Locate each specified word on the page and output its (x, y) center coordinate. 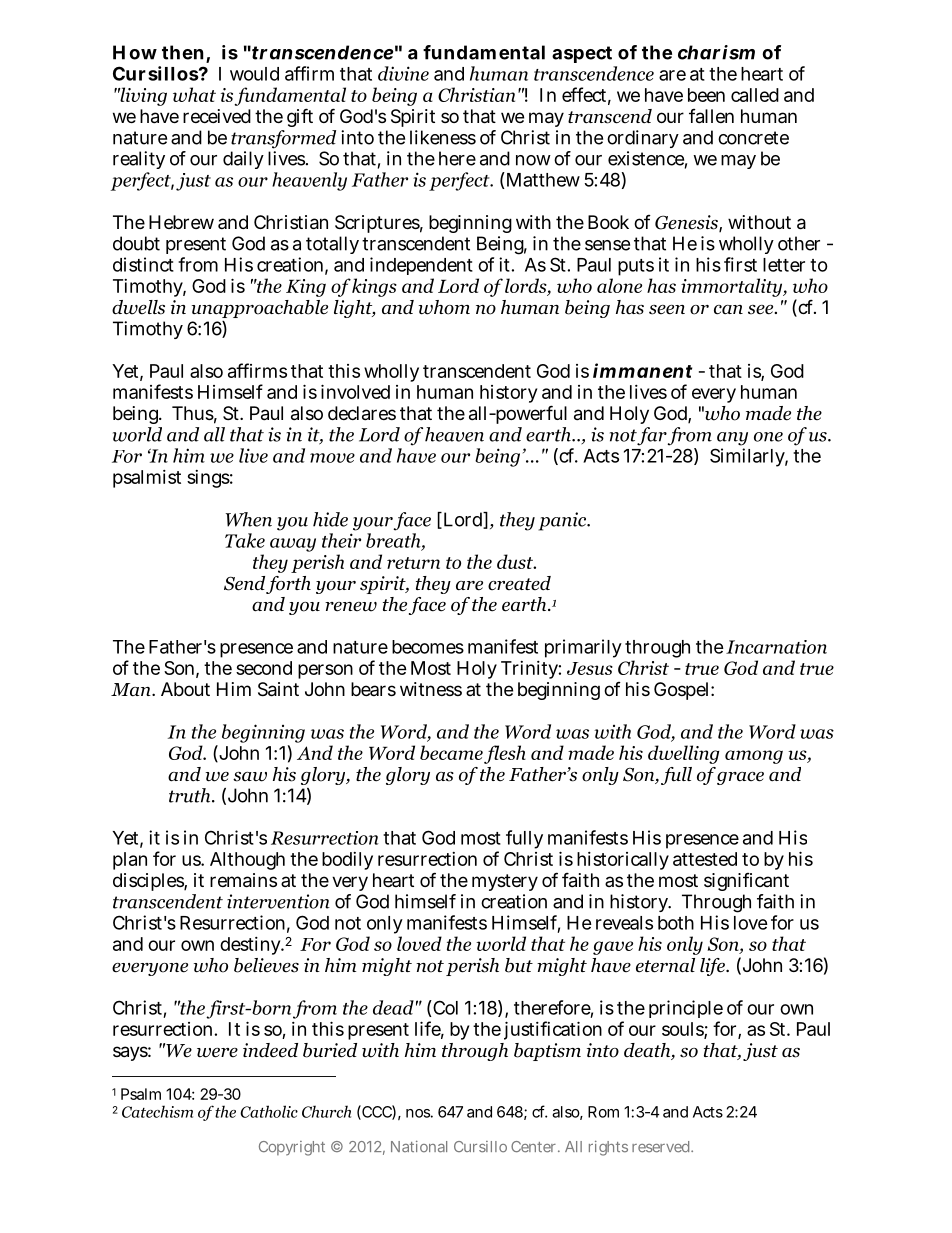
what (194, 94)
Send (244, 583)
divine (403, 73)
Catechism (157, 1111)
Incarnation (776, 647)
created (519, 583)
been (706, 95)
